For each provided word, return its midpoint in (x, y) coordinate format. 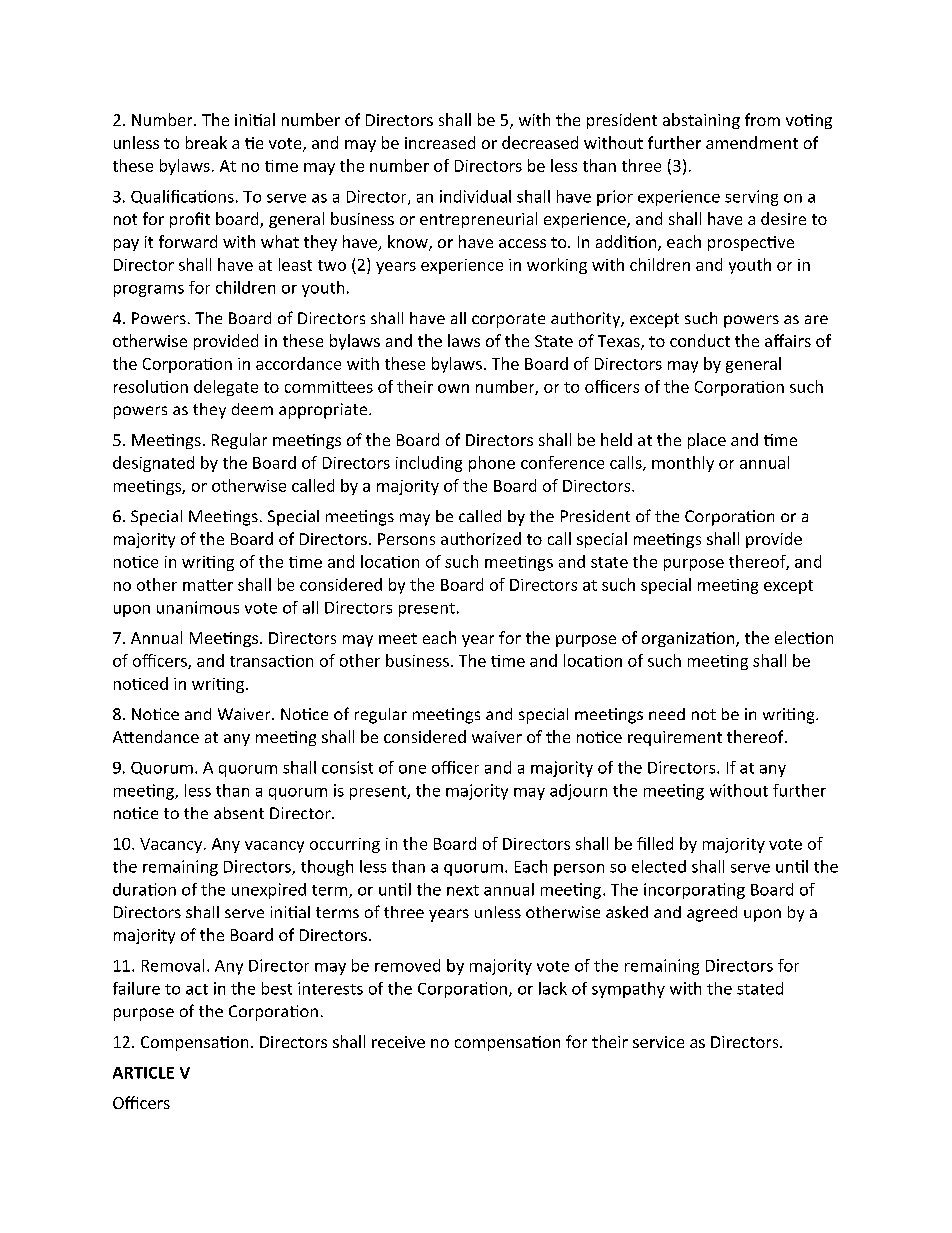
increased (440, 142)
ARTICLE (143, 1073)
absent (239, 813)
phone (492, 464)
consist (347, 767)
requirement (675, 738)
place (707, 441)
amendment (752, 142)
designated (153, 464)
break (206, 142)
